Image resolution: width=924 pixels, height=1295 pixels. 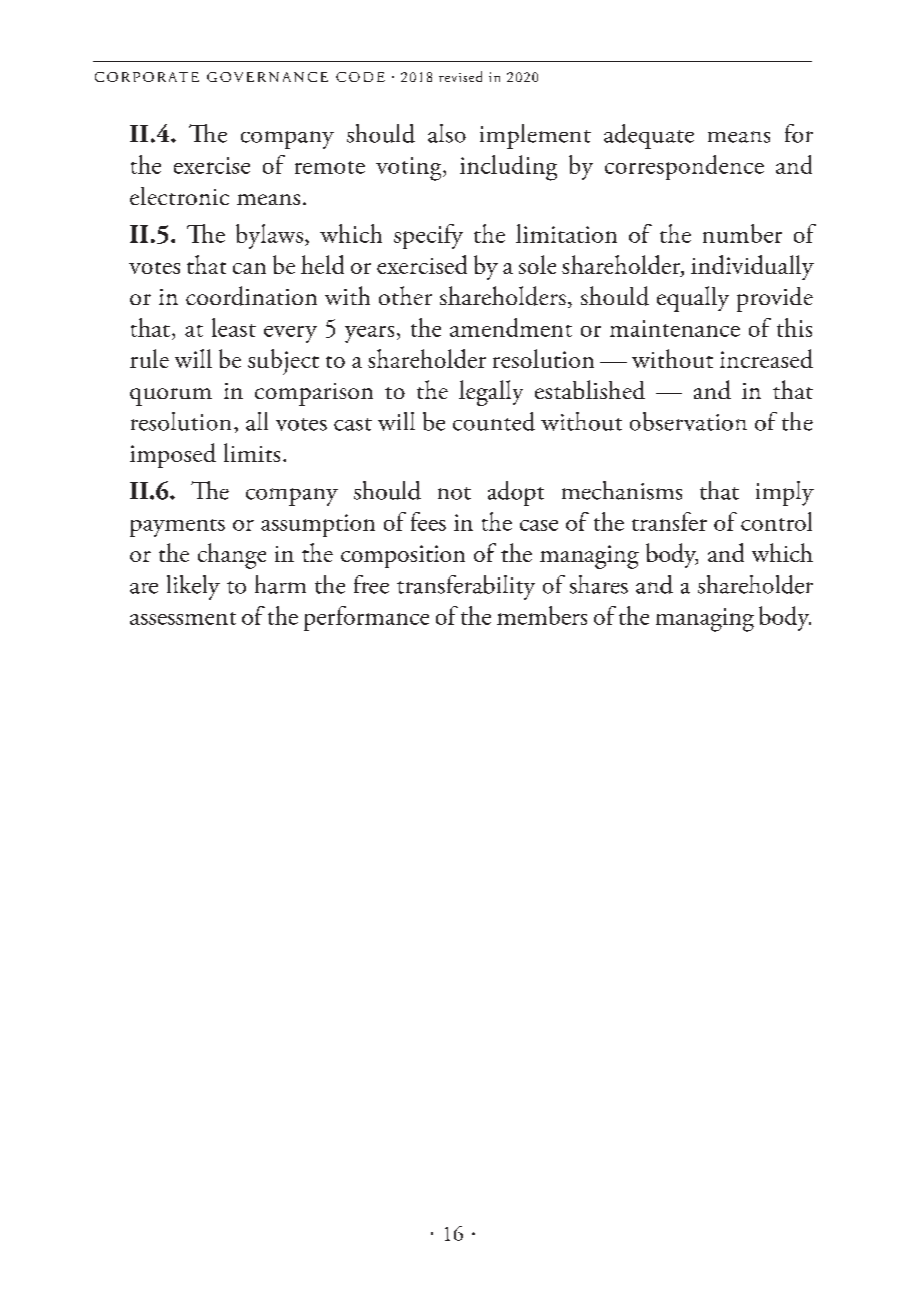 I want to click on likely, so click(x=193, y=587).
